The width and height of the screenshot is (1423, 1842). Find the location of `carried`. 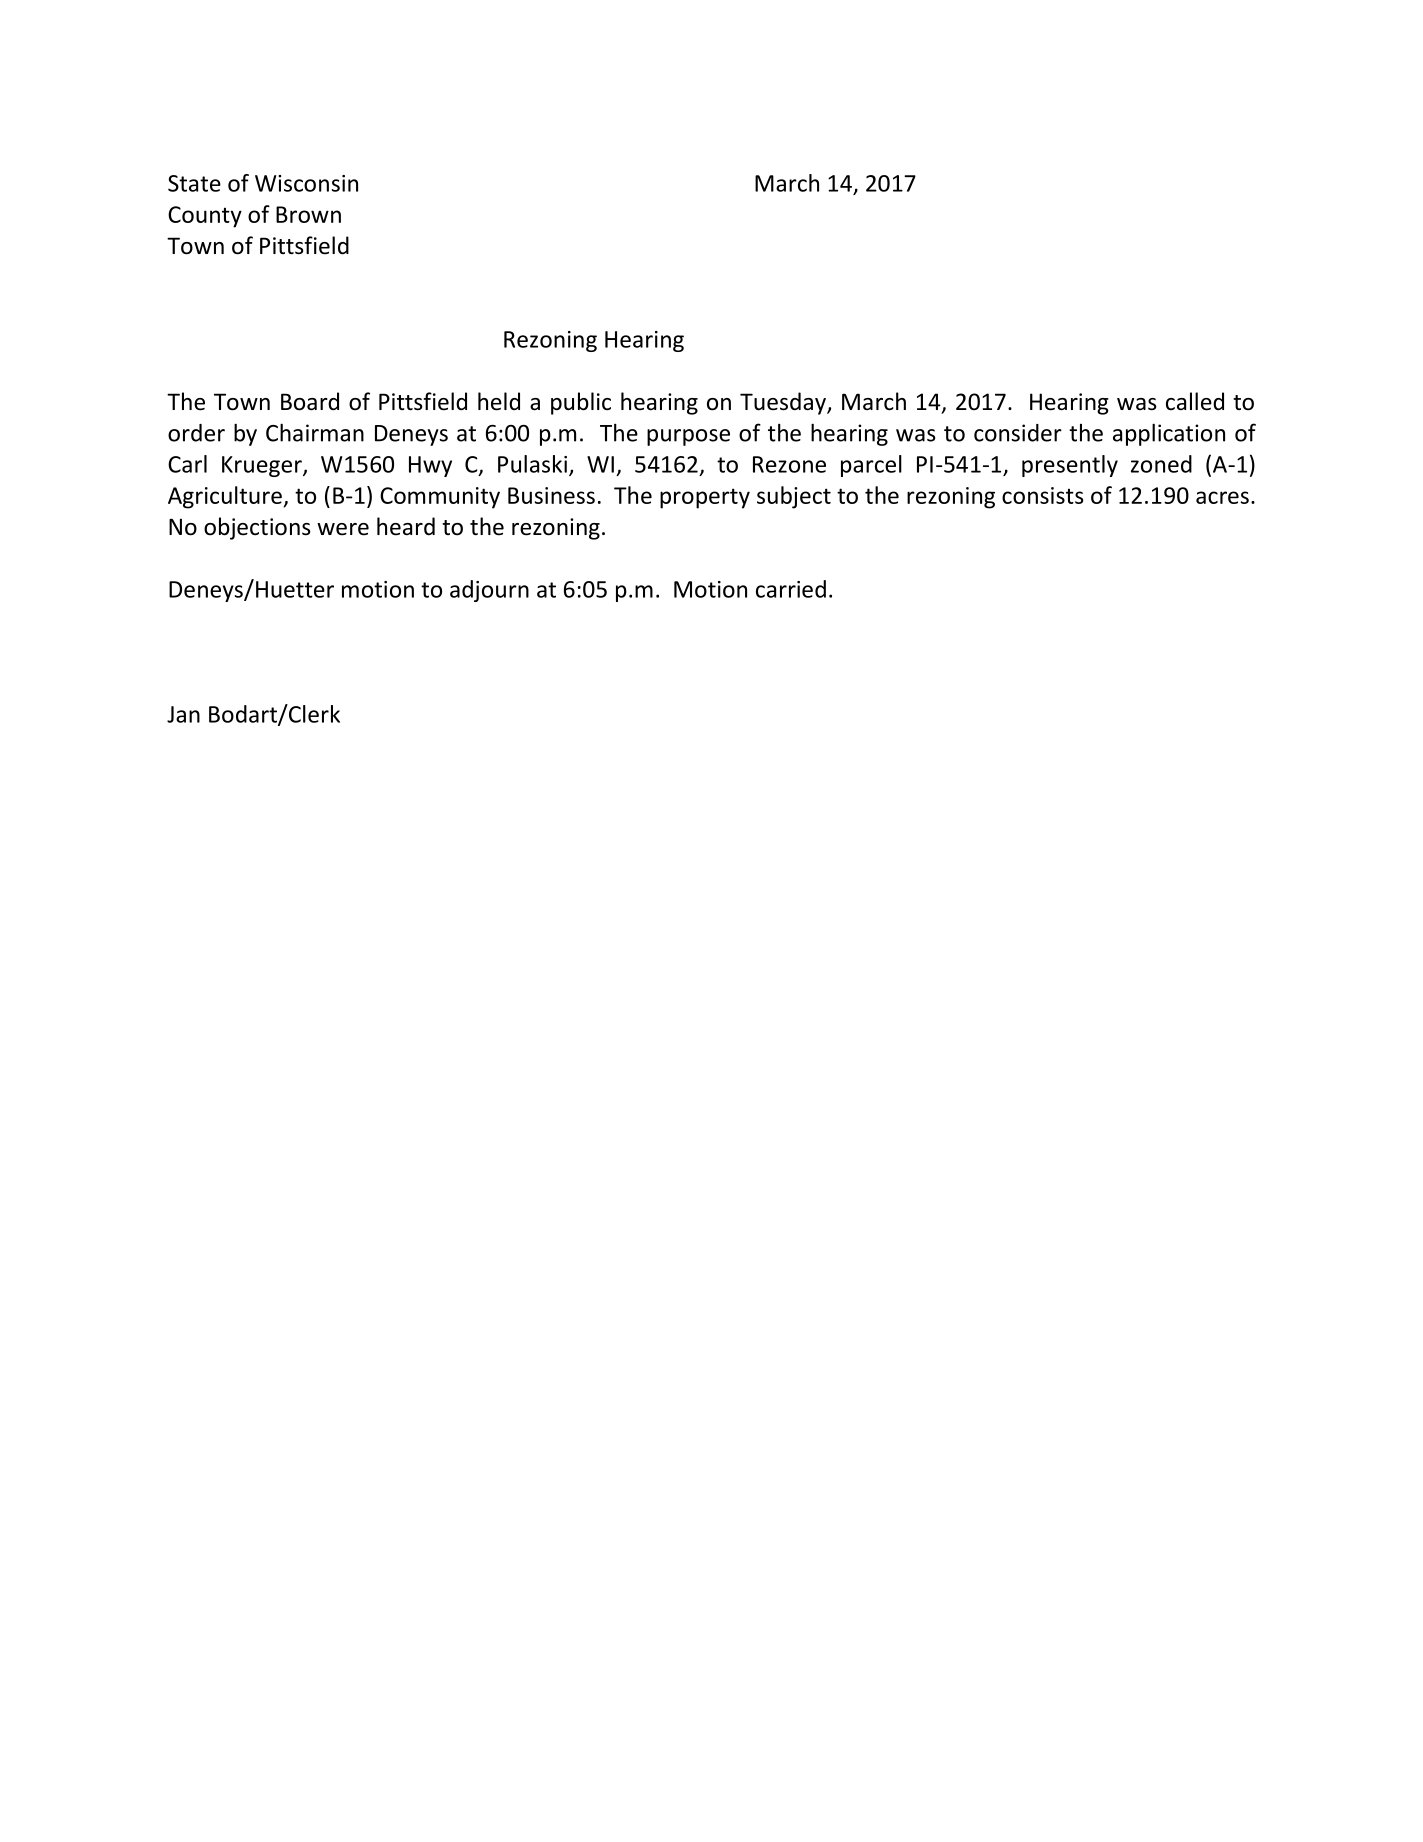

carried is located at coordinates (791, 589).
